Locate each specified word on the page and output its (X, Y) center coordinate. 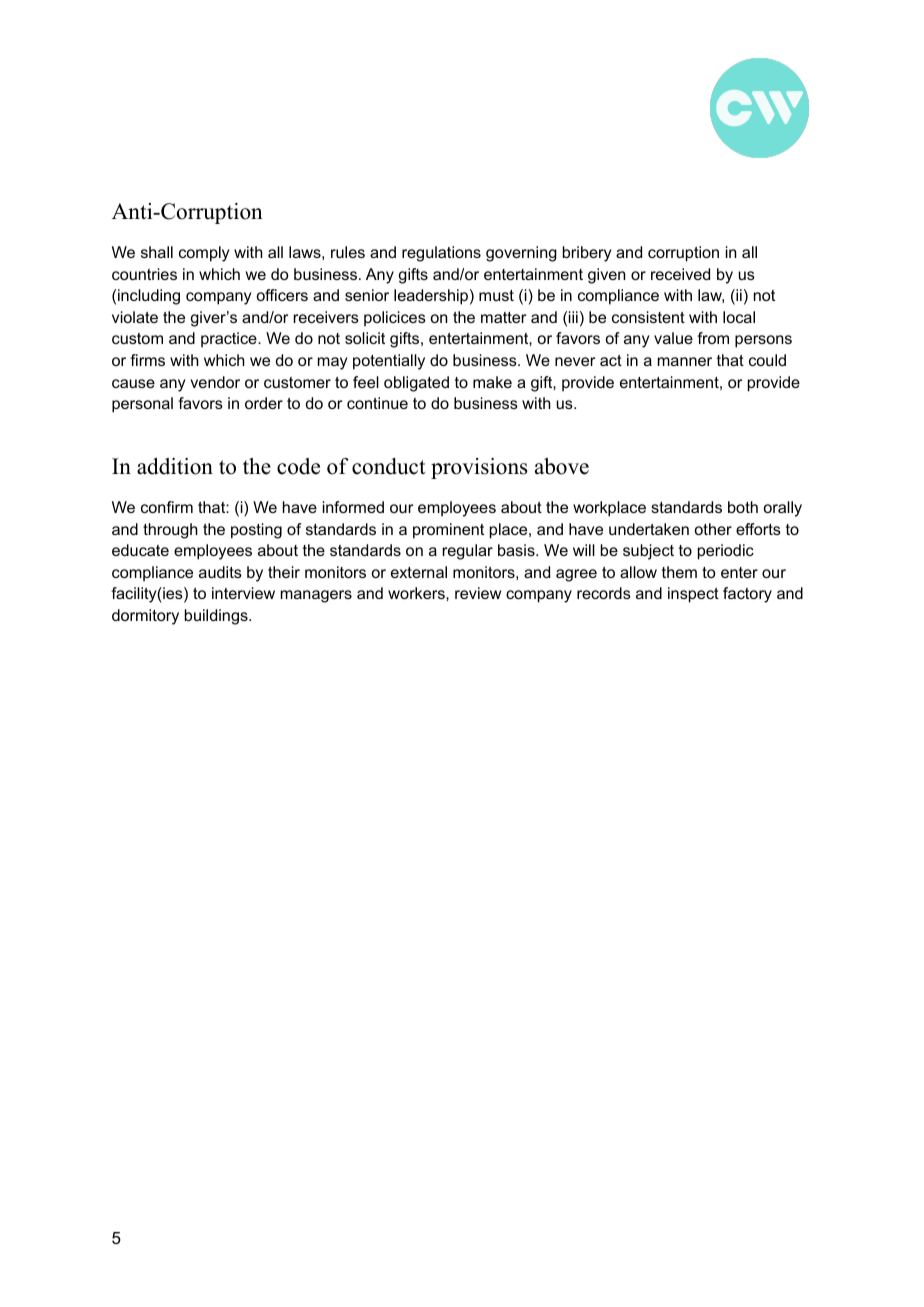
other (713, 529)
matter (503, 317)
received (680, 274)
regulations (441, 254)
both (743, 507)
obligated (416, 384)
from (713, 338)
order (264, 403)
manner (685, 361)
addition (175, 466)
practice (230, 340)
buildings (217, 617)
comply (204, 254)
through (170, 531)
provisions (479, 468)
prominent (448, 531)
